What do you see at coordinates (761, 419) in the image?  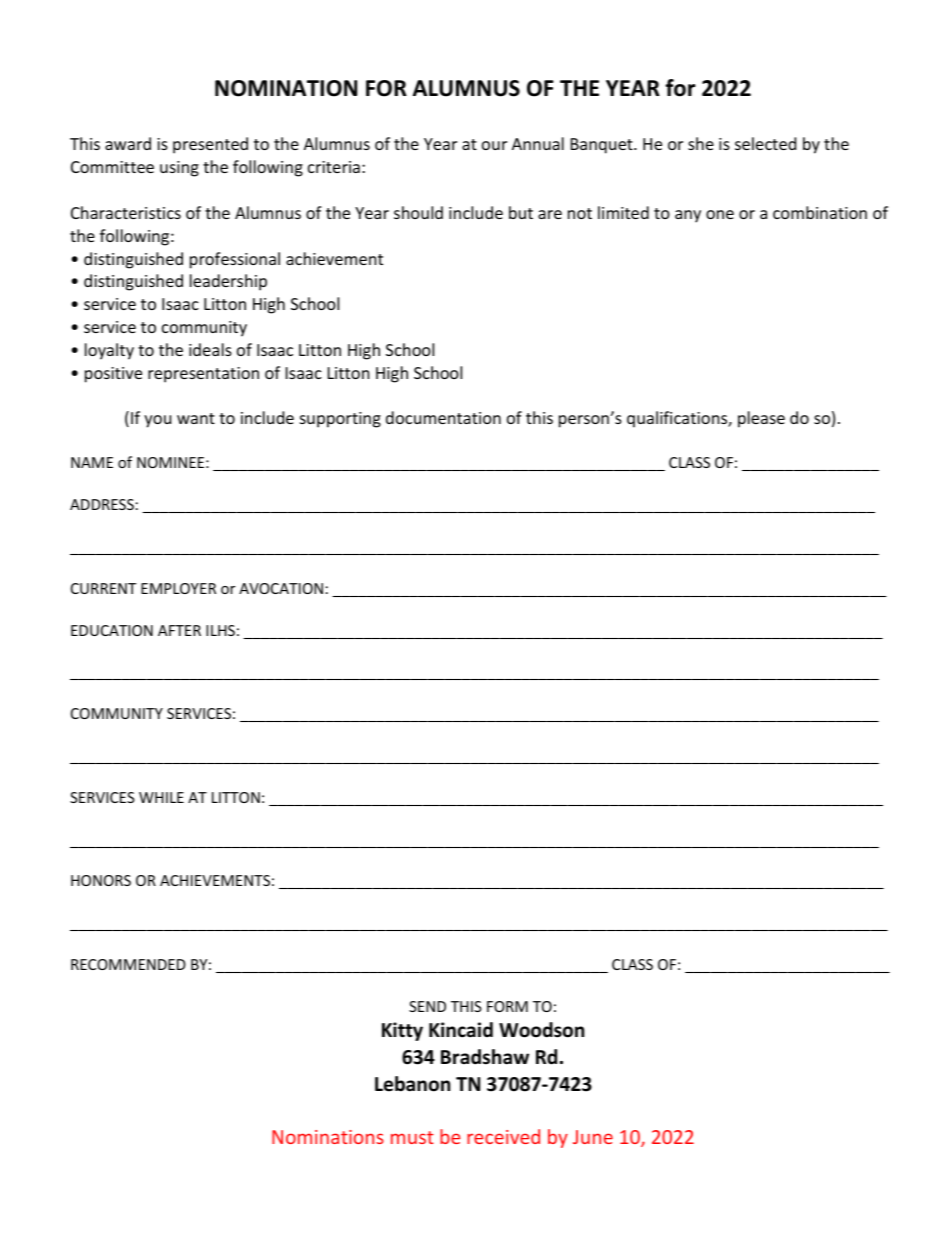 I see `please` at bounding box center [761, 419].
